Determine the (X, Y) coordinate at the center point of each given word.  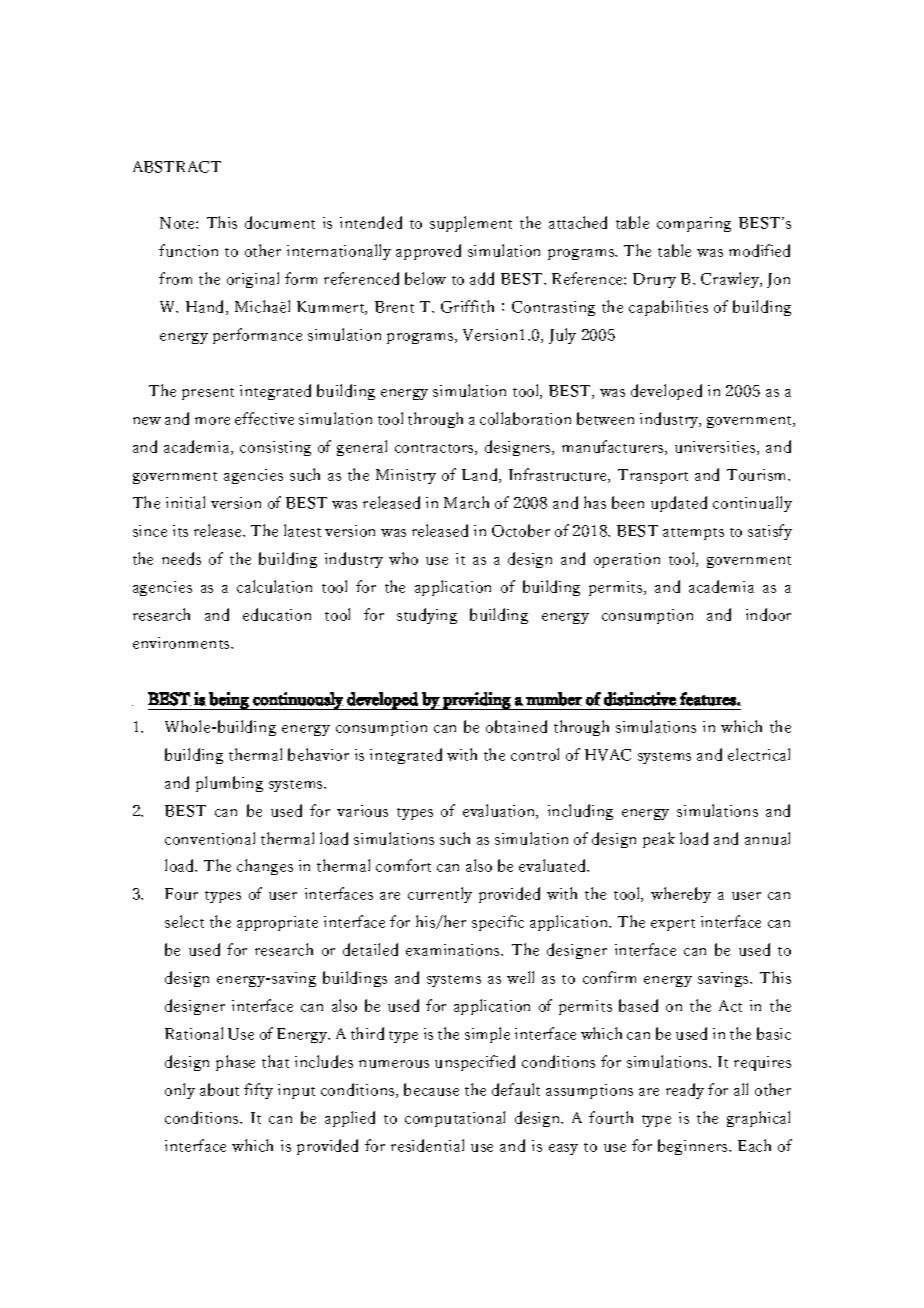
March (466, 502)
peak (659, 840)
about (219, 1089)
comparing (694, 224)
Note (178, 223)
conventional (210, 838)
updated (679, 504)
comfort (403, 865)
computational (455, 1119)
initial (185, 502)
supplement (471, 224)
